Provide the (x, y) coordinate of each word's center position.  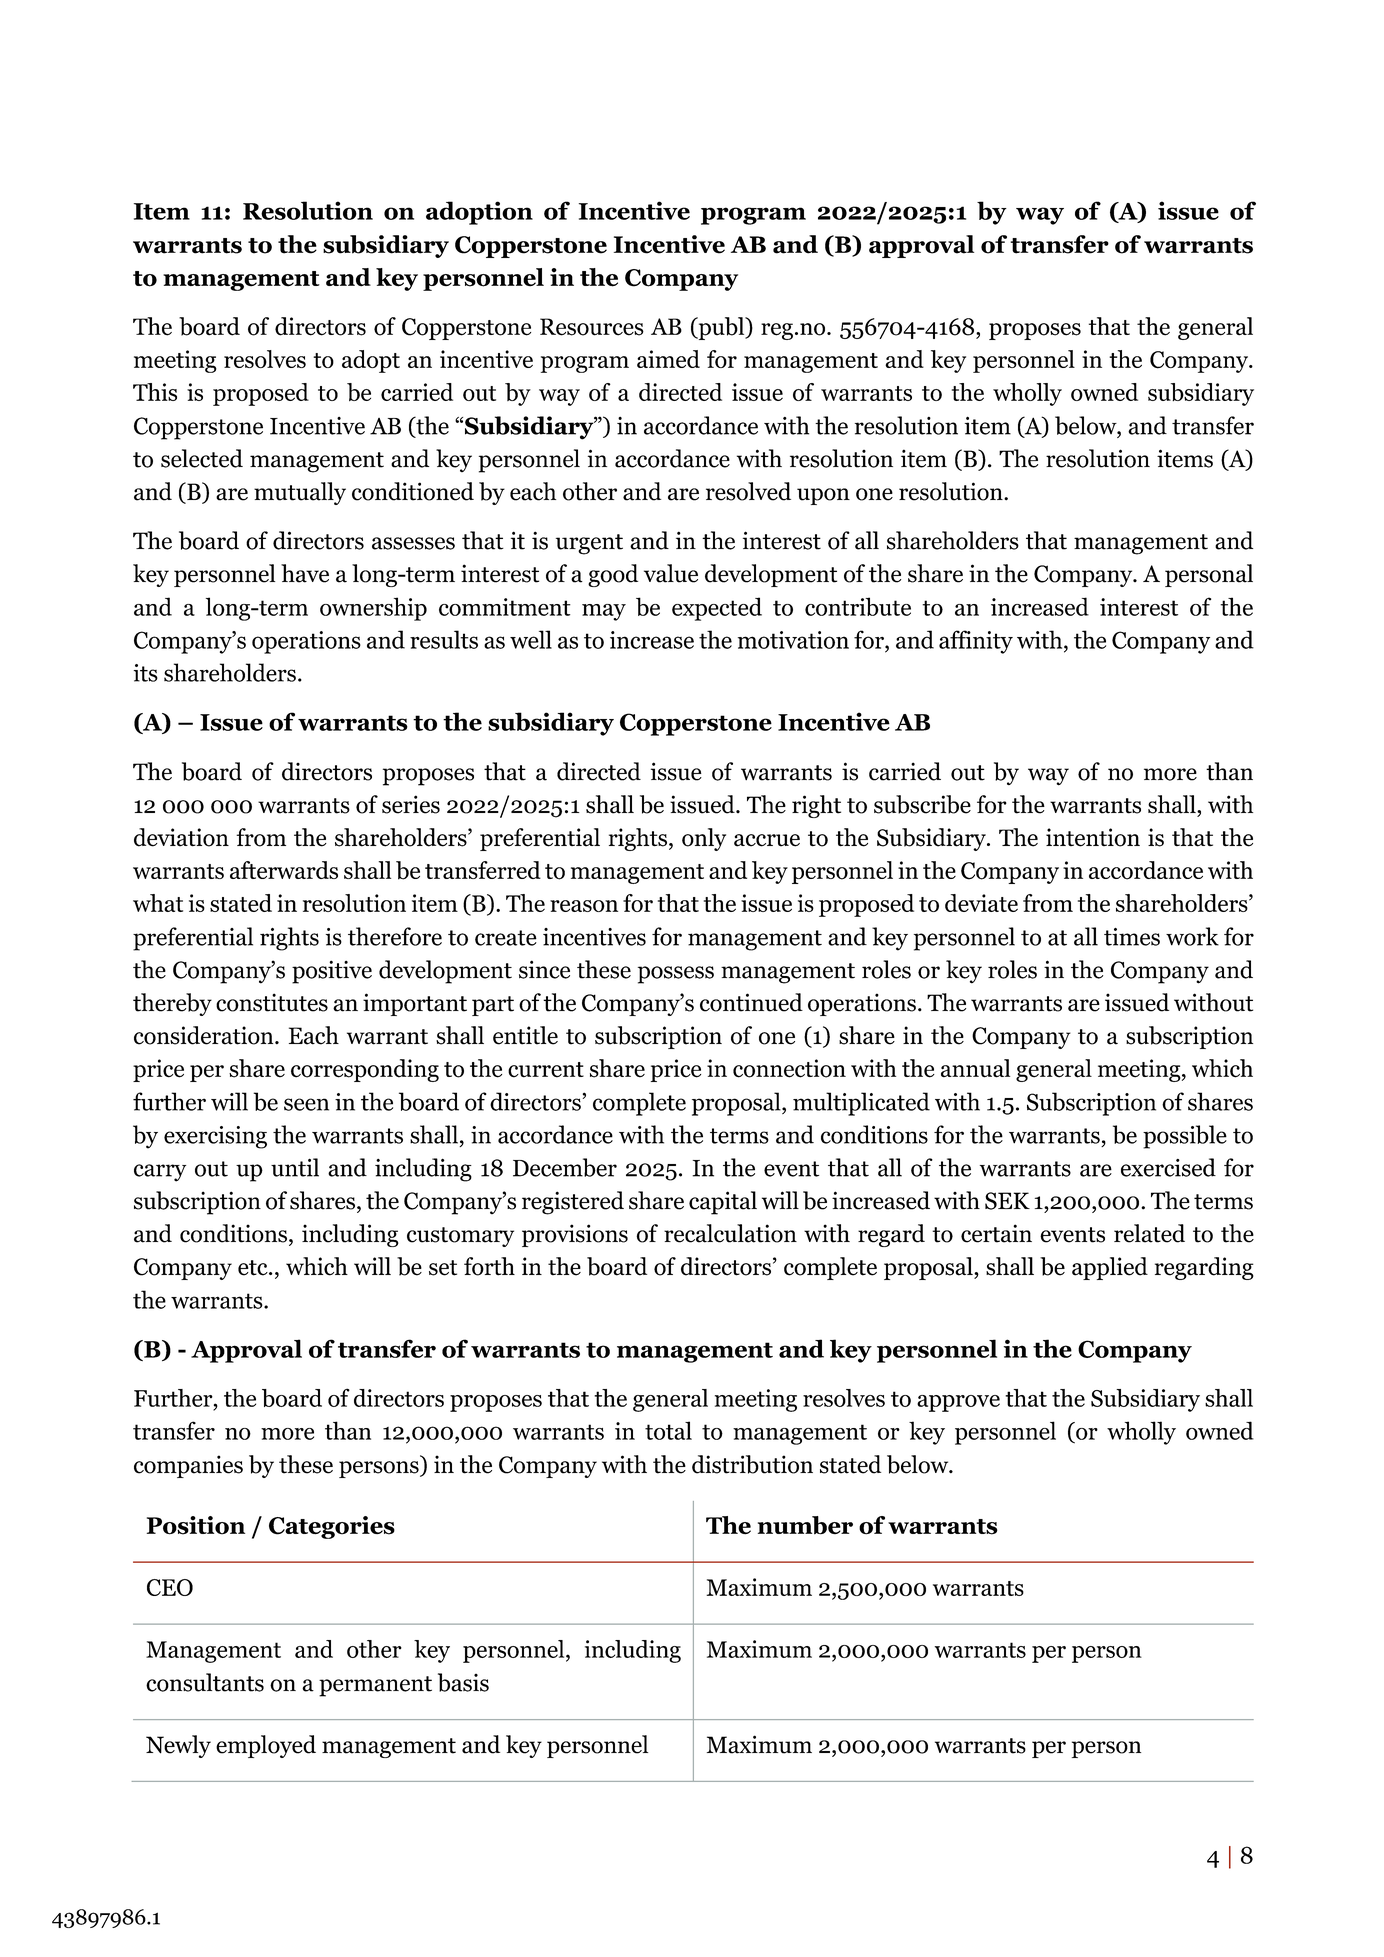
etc (254, 1268)
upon (823, 496)
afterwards (284, 870)
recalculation (730, 1233)
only (704, 839)
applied (1110, 1268)
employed (266, 1746)
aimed (668, 359)
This (155, 392)
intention (1093, 837)
